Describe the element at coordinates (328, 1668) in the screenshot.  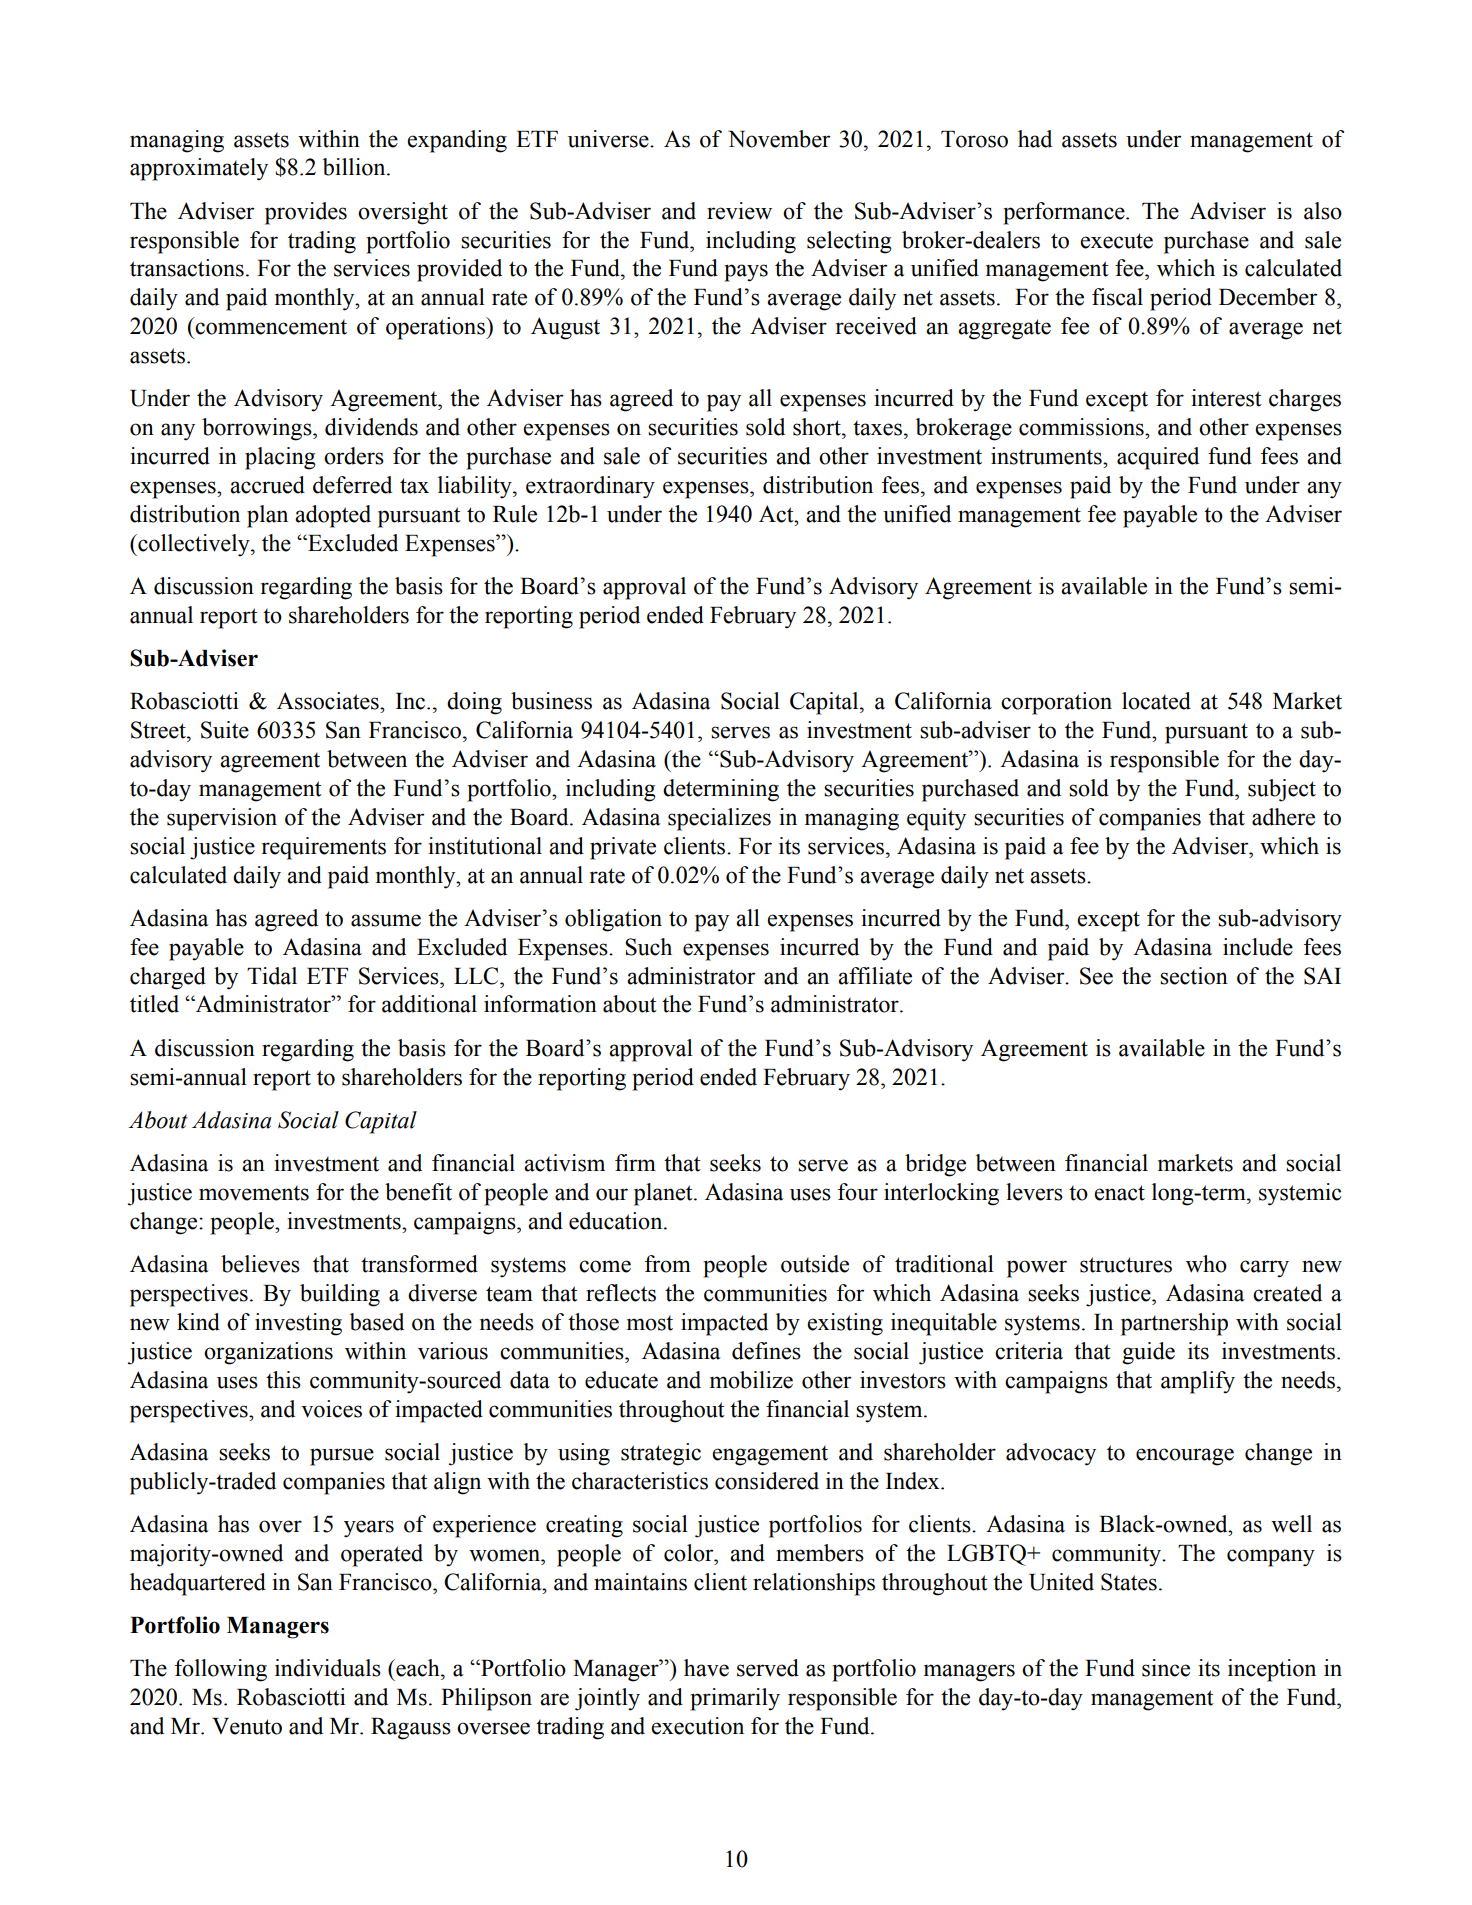
I see `individuals` at that location.
